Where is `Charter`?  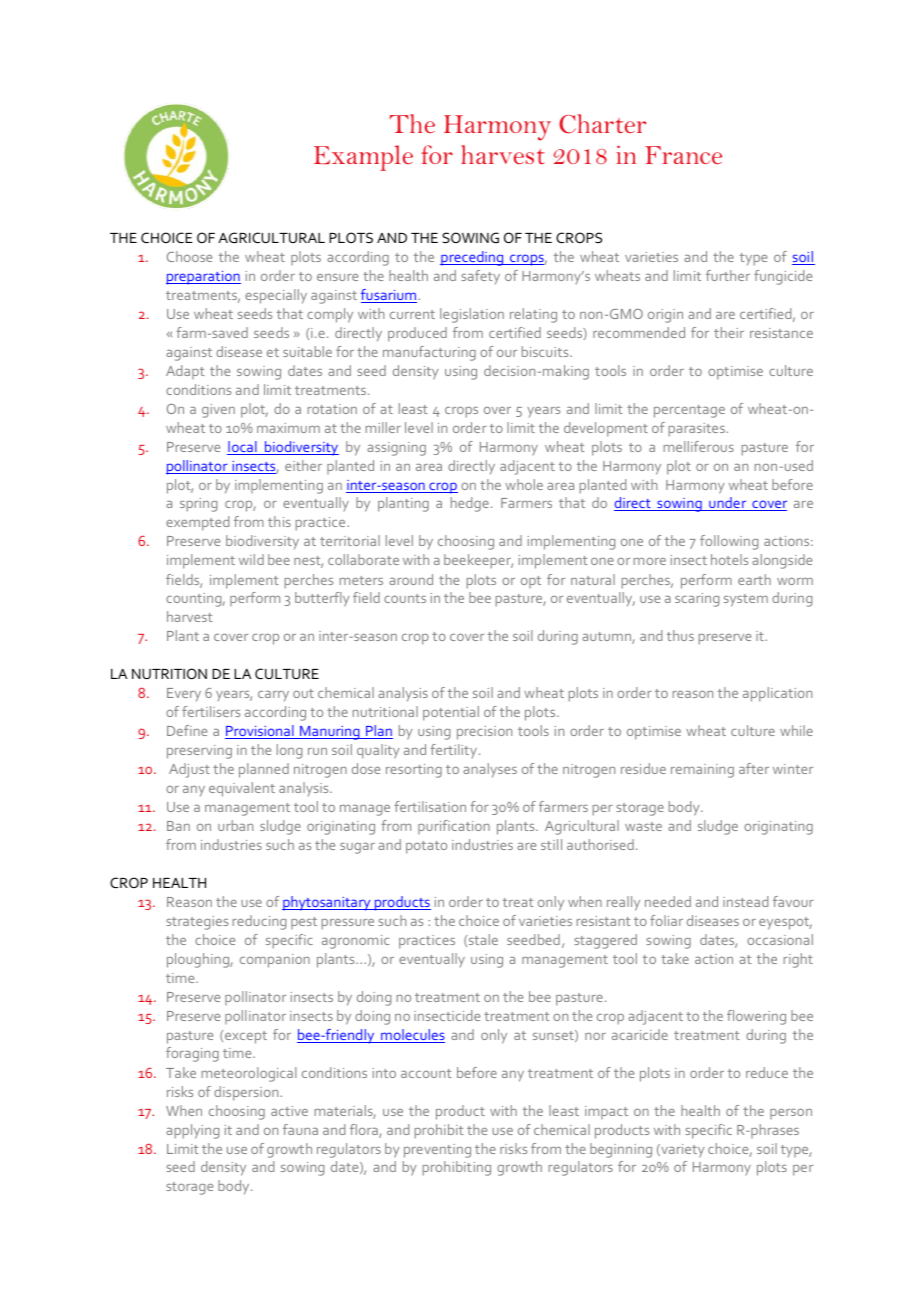
Charter is located at coordinates (602, 124).
